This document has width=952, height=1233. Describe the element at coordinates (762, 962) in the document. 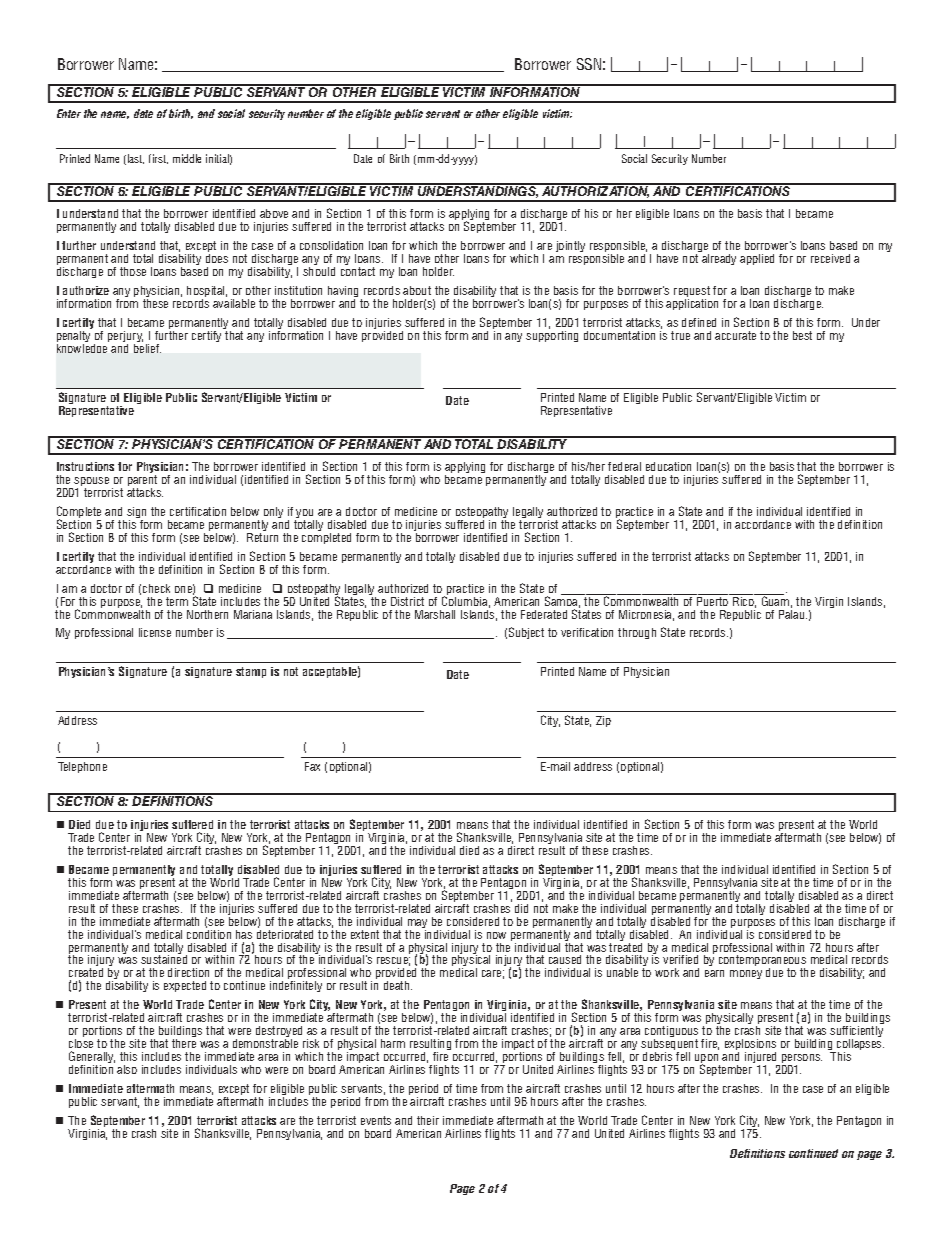

I see `contemporaneous` at that location.
